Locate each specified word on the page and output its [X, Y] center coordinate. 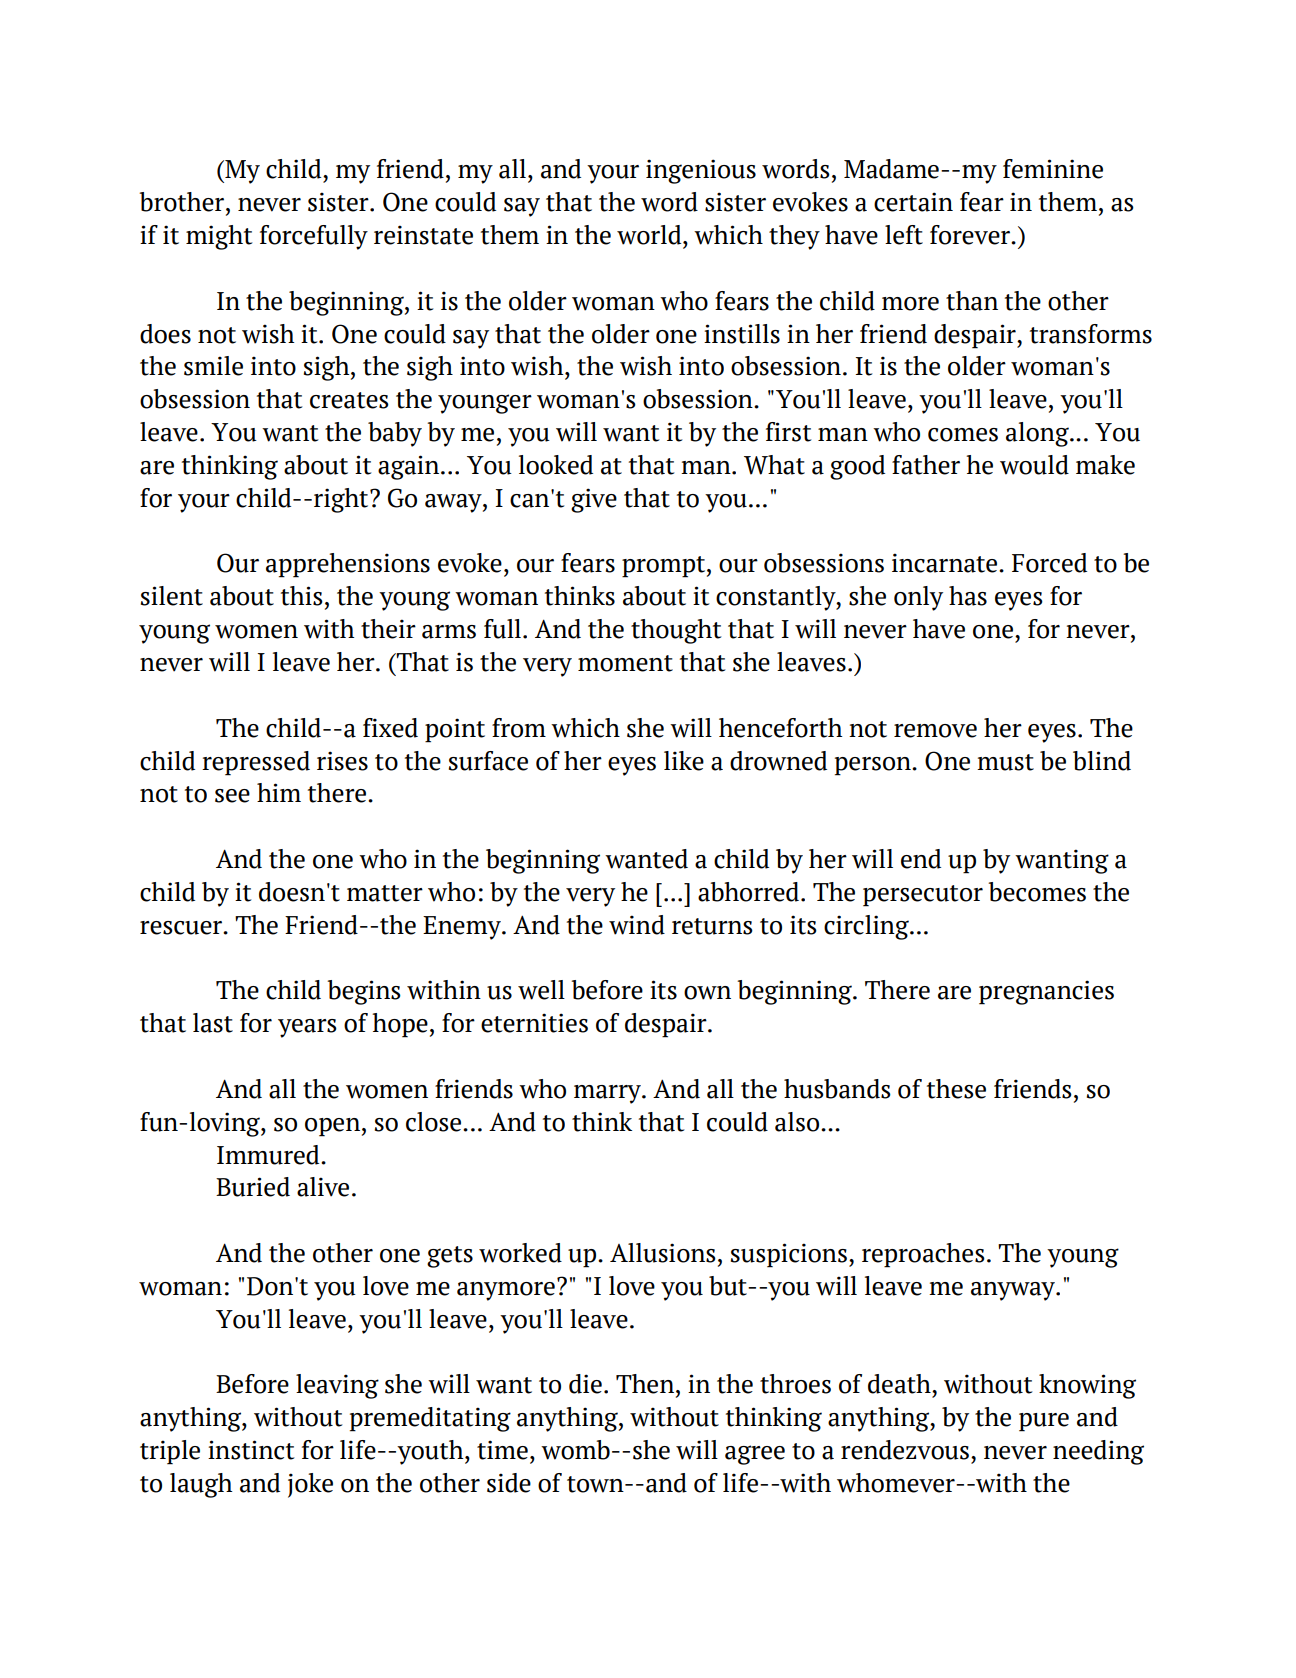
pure [1044, 1422]
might [219, 237]
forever [971, 235]
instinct [251, 1450]
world [650, 235]
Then [646, 1384]
